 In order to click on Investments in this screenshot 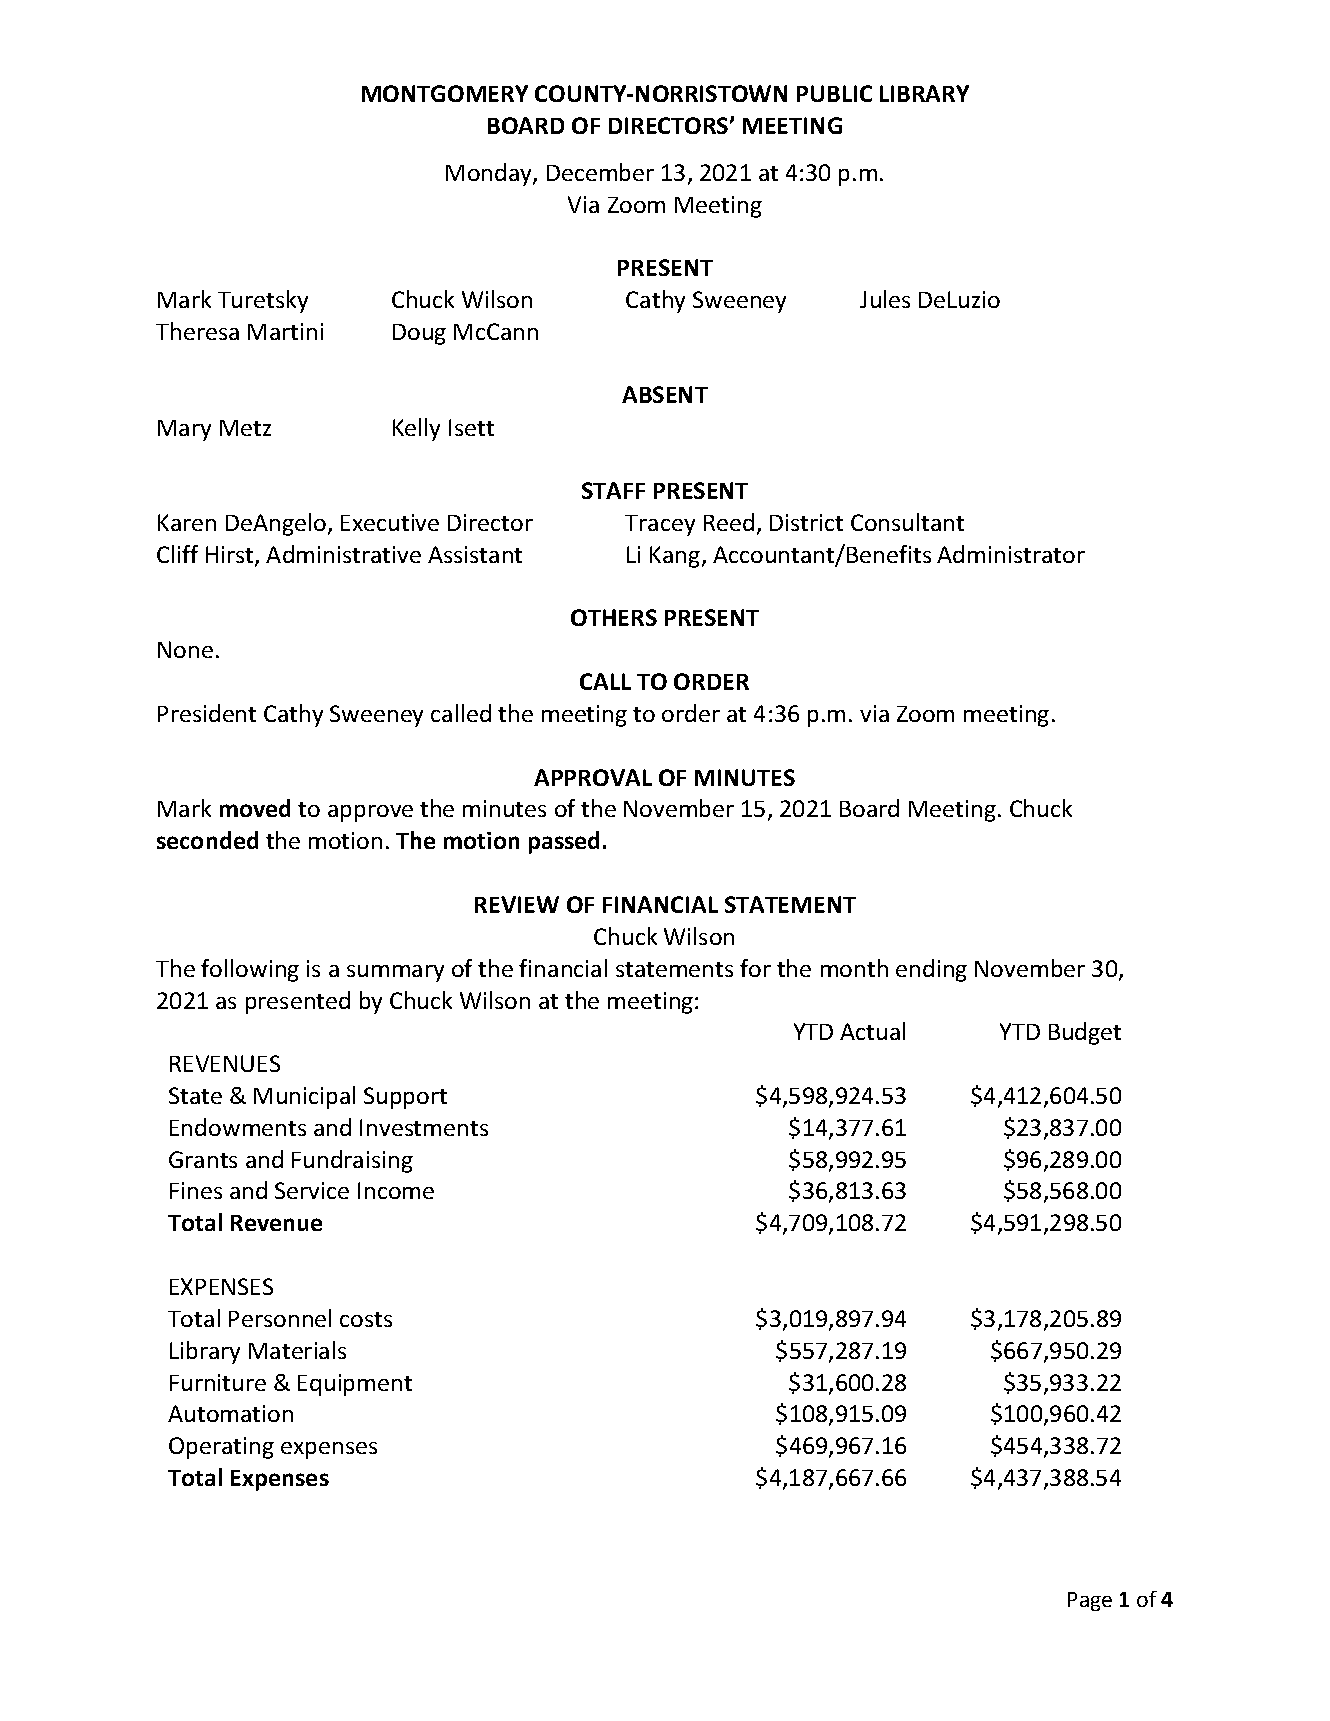, I will do `click(424, 1127)`.
